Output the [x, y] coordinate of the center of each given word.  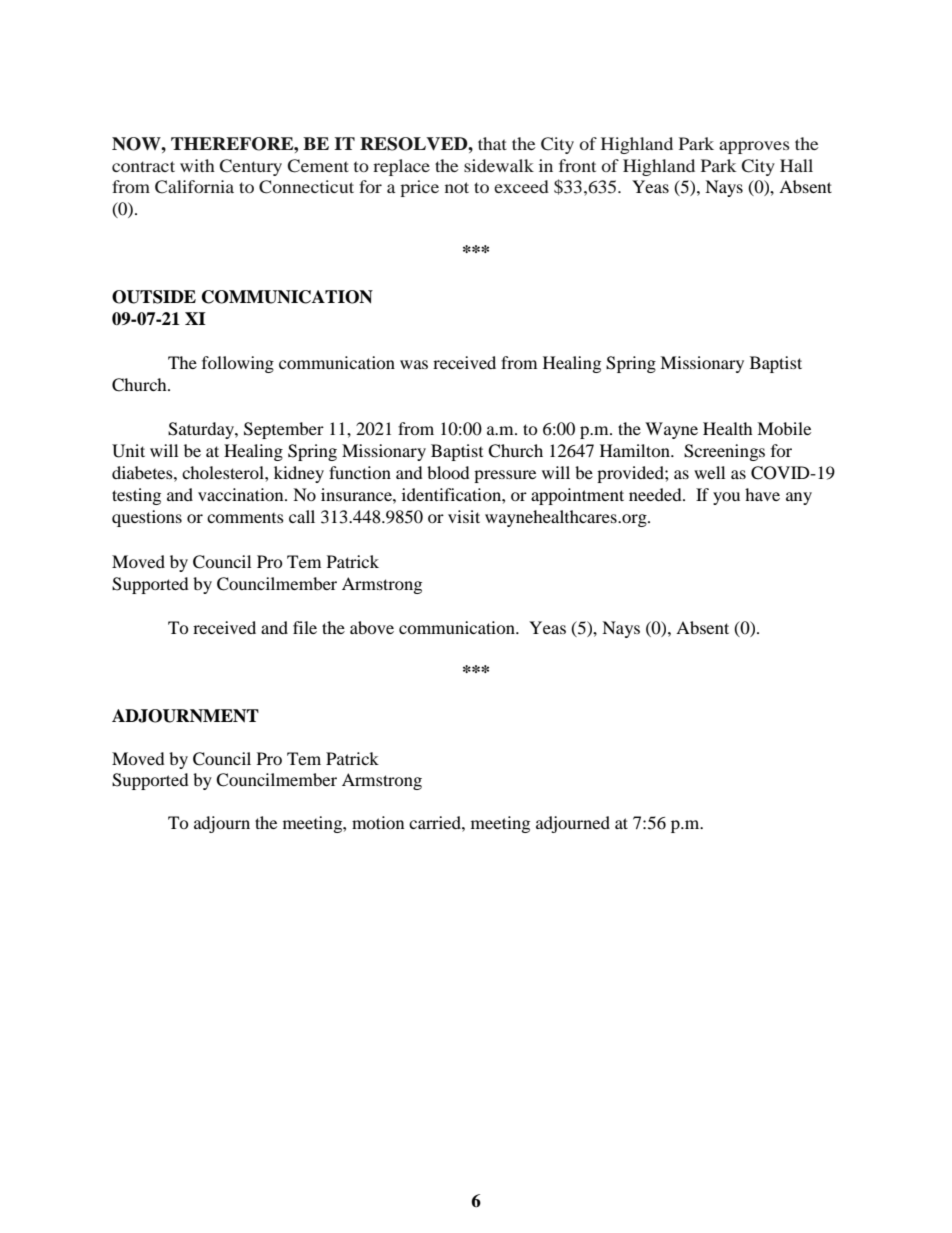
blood [448, 472]
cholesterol [224, 472]
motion [378, 822]
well [709, 472]
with [197, 165]
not [457, 187]
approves [754, 147]
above [372, 627]
